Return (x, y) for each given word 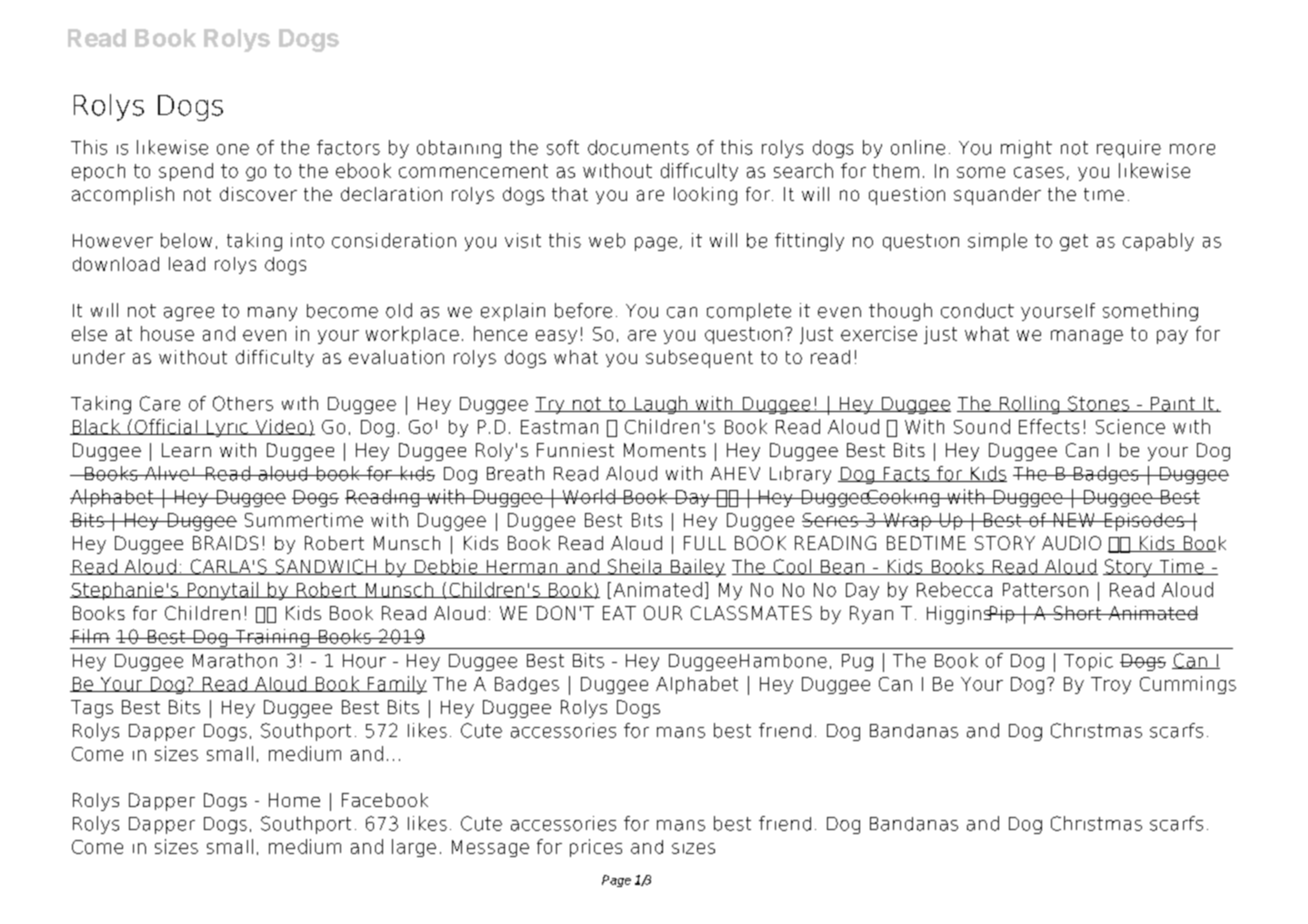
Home (294, 800)
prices (596, 848)
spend (186, 172)
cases (1039, 172)
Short (1077, 613)
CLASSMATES (751, 613)
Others (243, 403)
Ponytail (222, 591)
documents (638, 147)
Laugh (660, 405)
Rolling (1030, 405)
